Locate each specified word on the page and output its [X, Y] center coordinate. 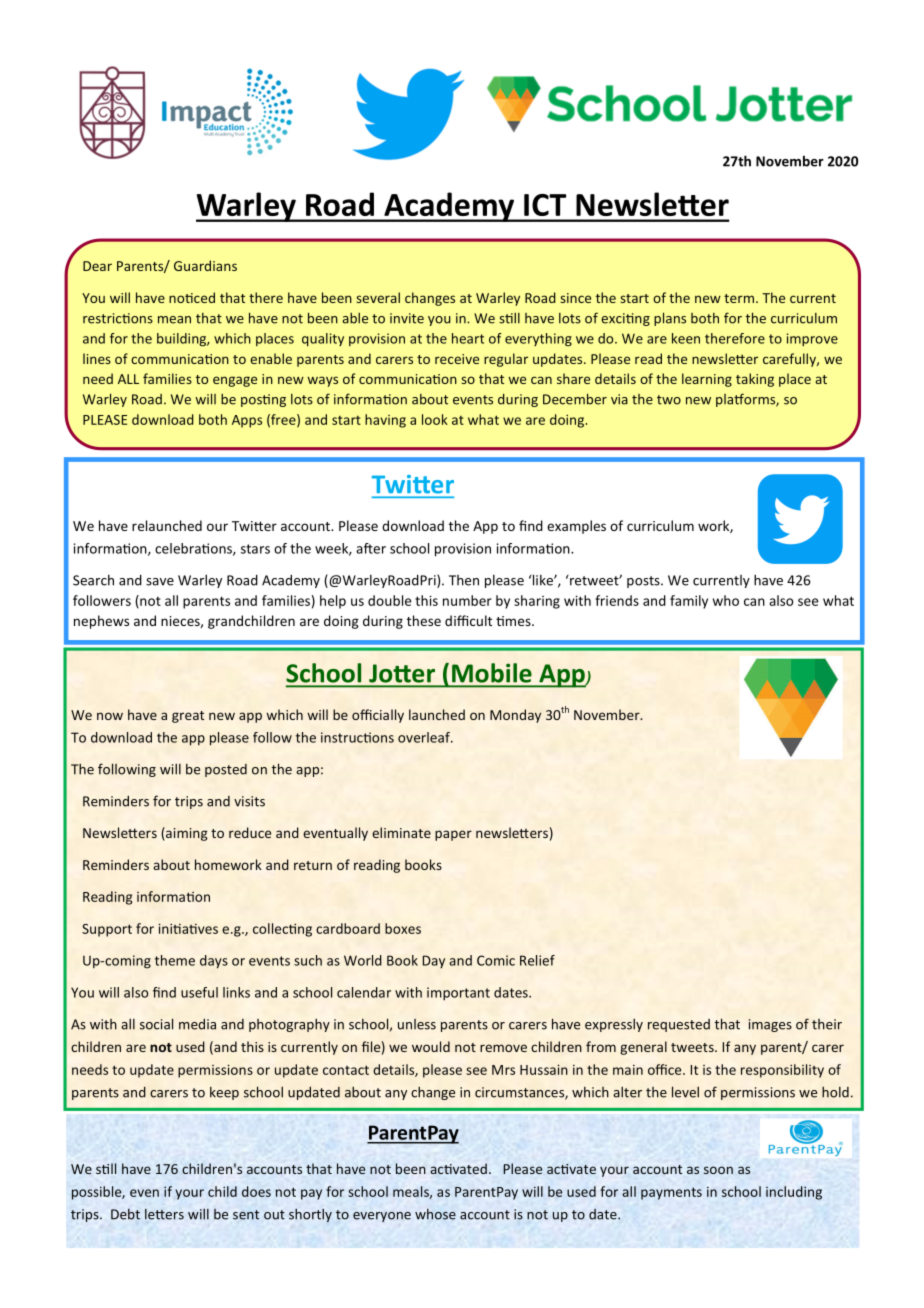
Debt [125, 1214]
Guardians [205, 265]
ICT [545, 205]
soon [718, 1170]
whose [435, 1214]
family [689, 602]
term [740, 298]
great [188, 717]
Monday [515, 716]
